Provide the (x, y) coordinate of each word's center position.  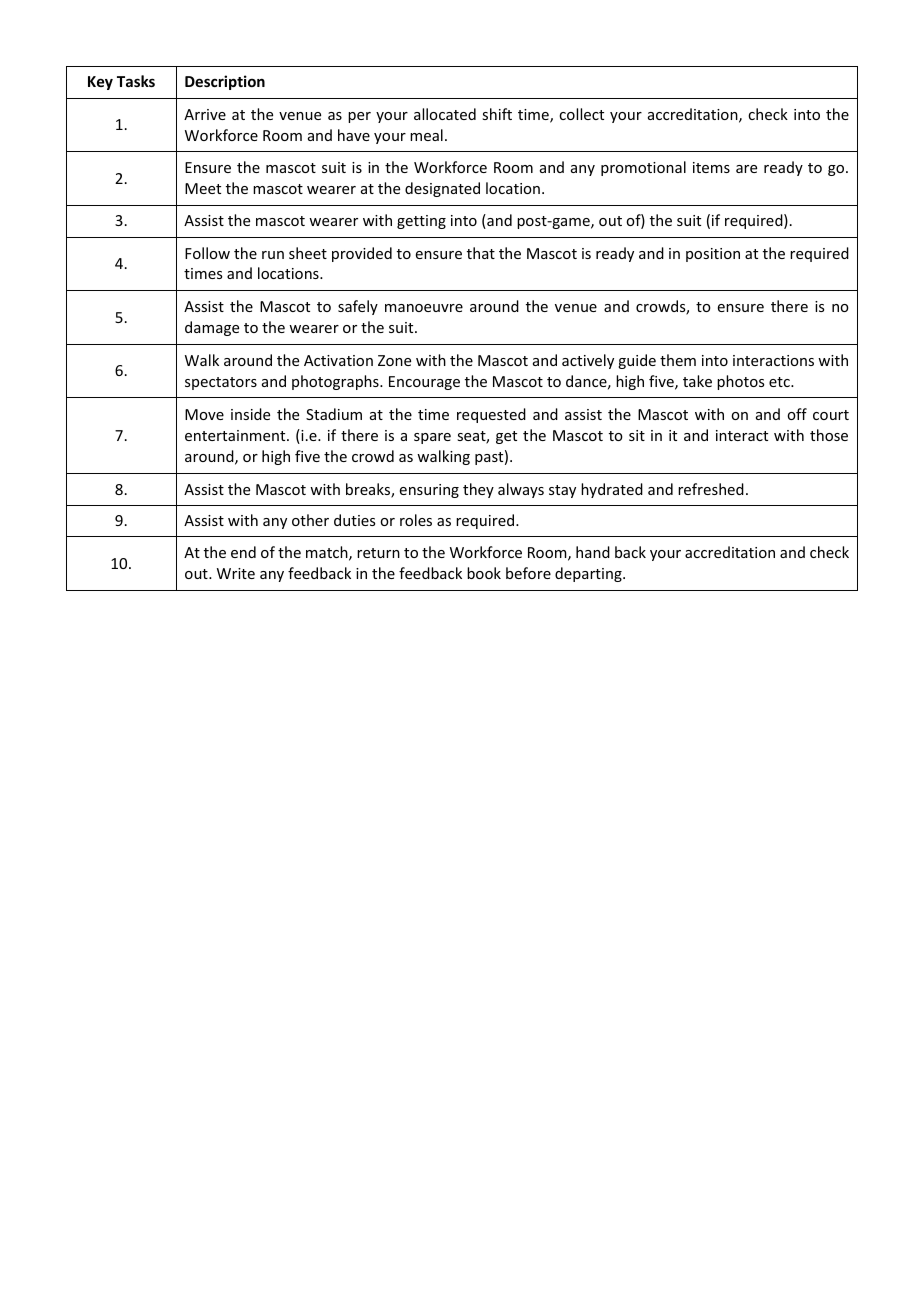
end (243, 552)
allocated (445, 114)
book (484, 573)
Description (225, 82)
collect (581, 114)
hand (593, 552)
